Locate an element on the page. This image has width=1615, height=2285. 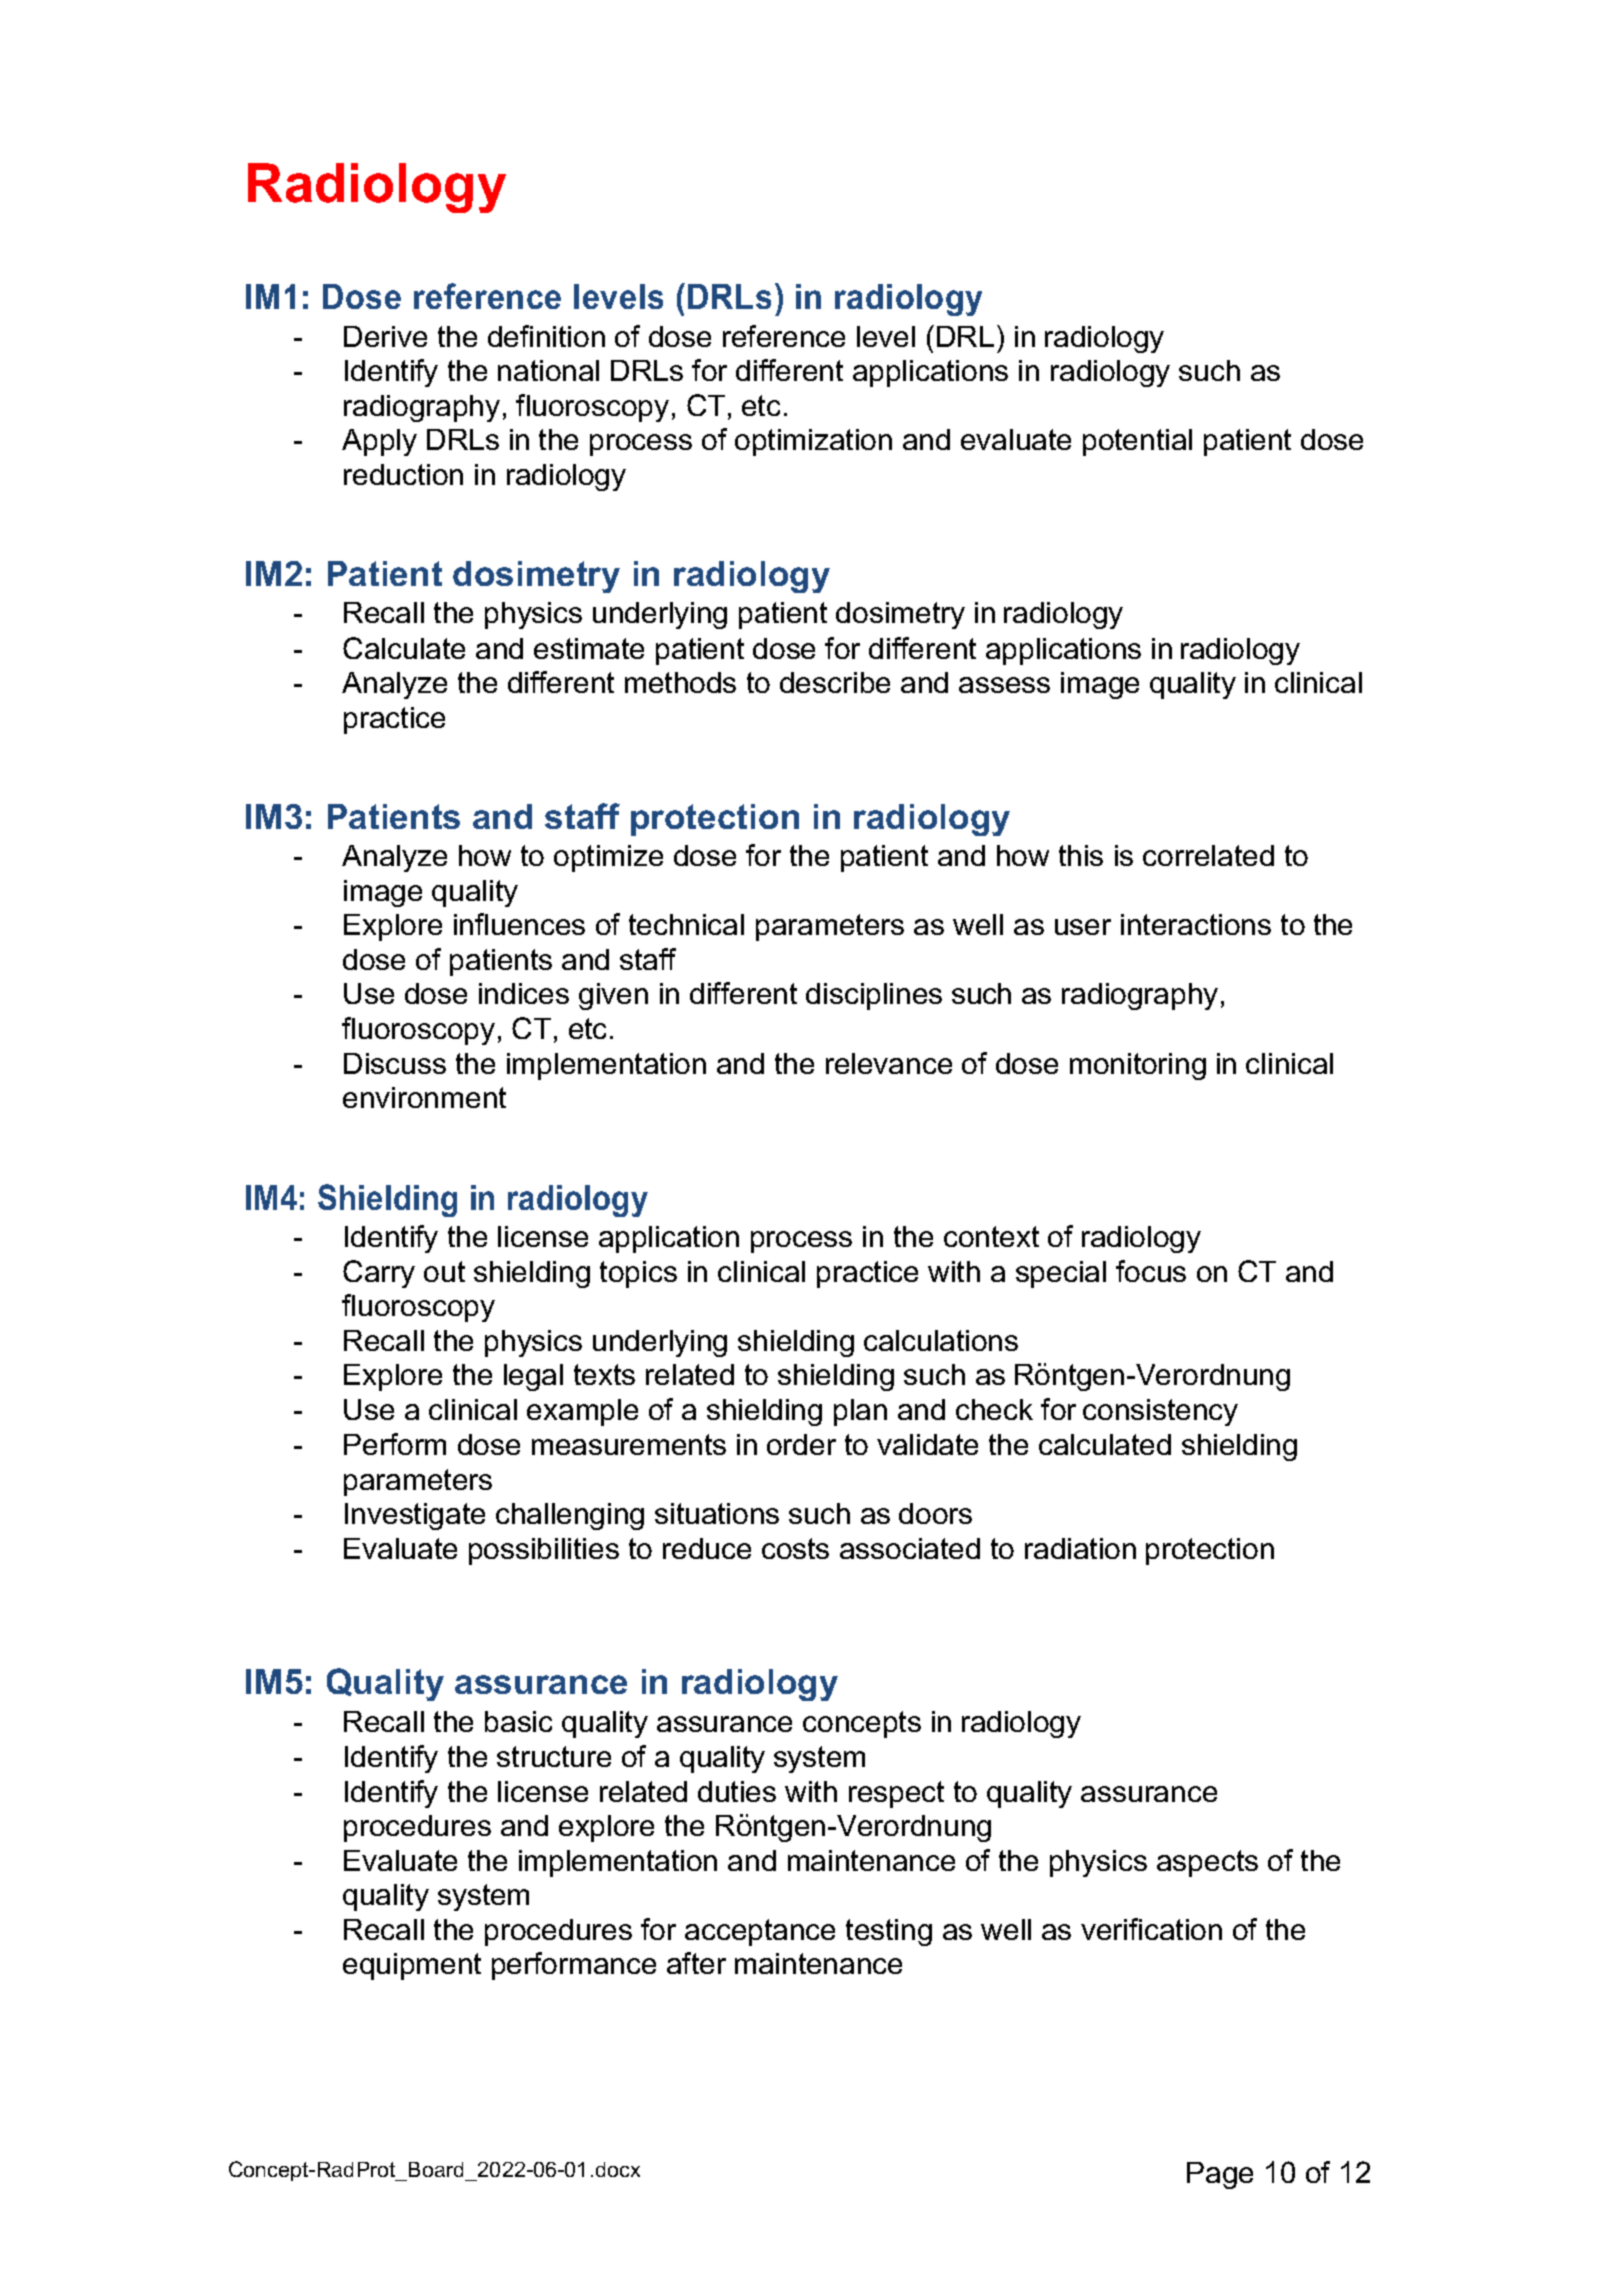
disciplines is located at coordinates (874, 996).
